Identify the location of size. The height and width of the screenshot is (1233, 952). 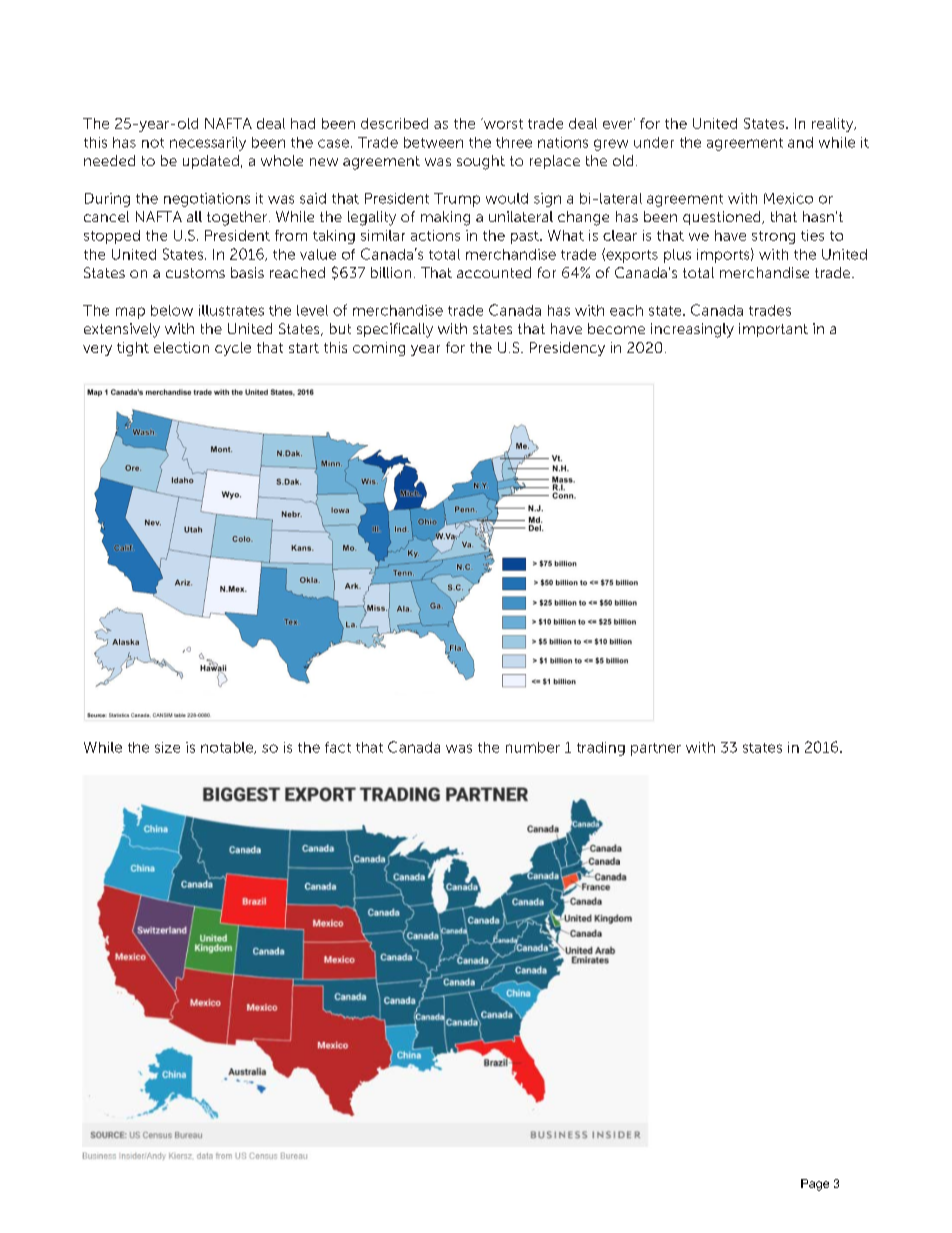
(167, 747).
